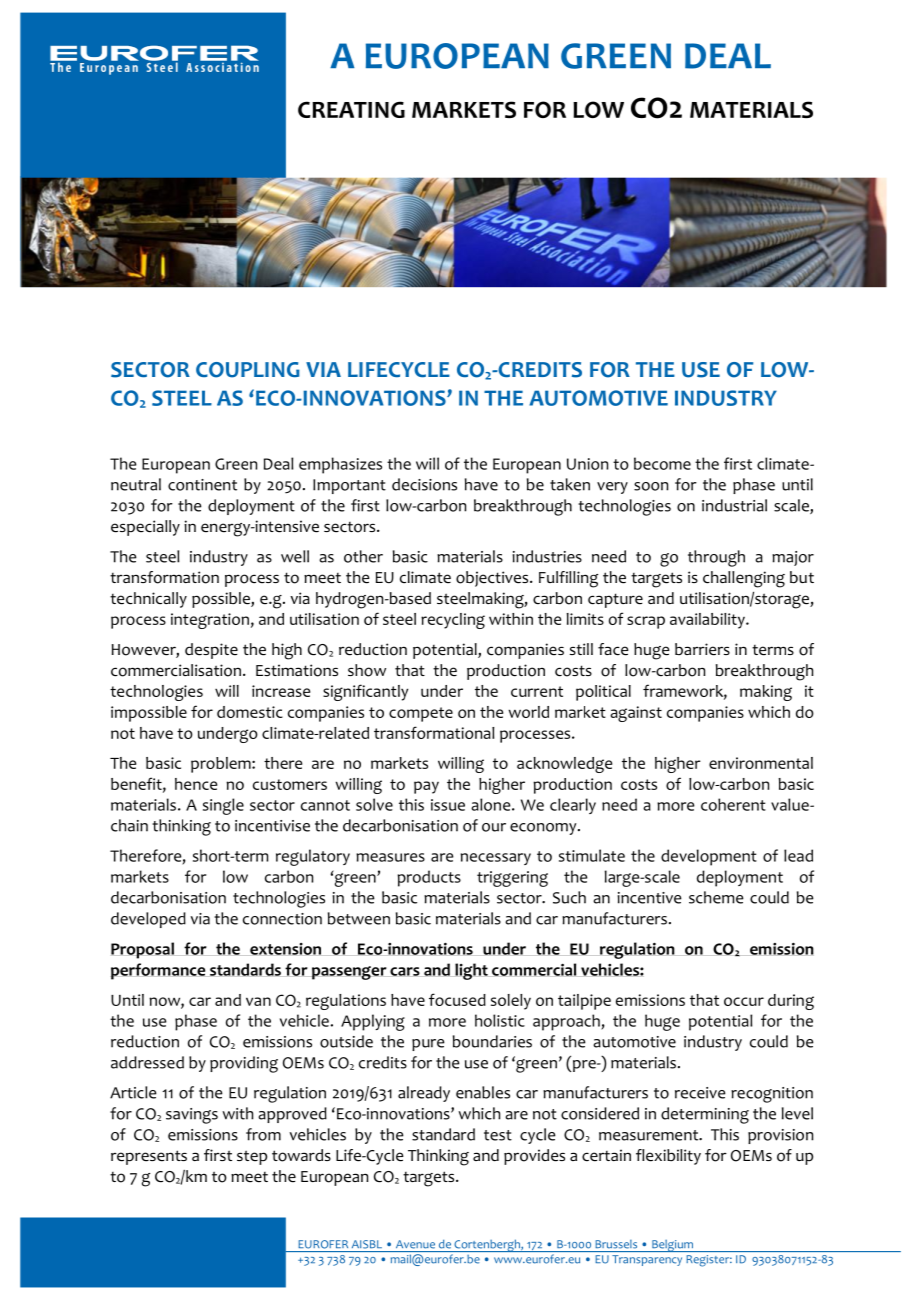  I want to click on despite, so click(211, 651).
